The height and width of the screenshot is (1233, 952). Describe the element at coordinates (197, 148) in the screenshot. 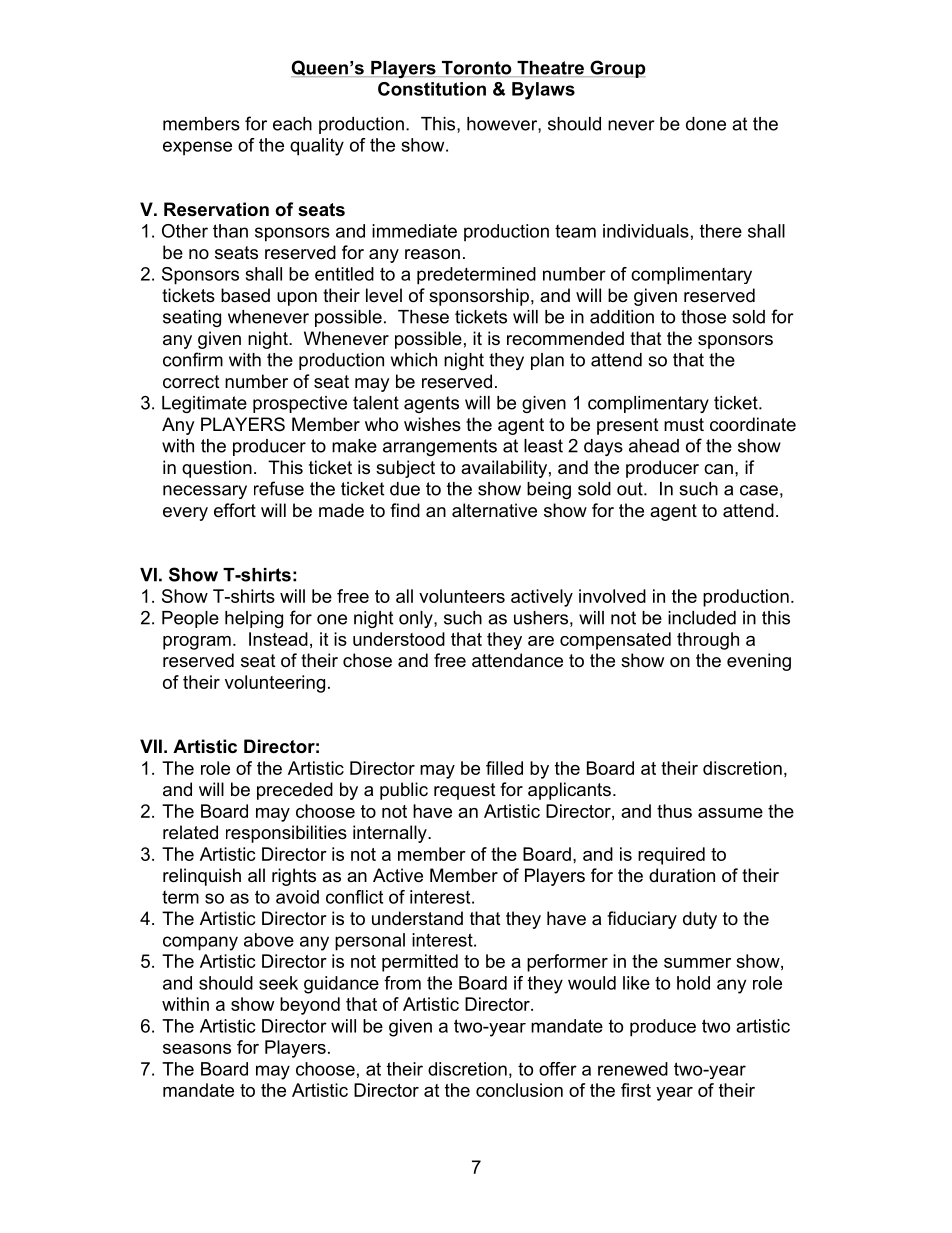

I see `expense` at that location.
